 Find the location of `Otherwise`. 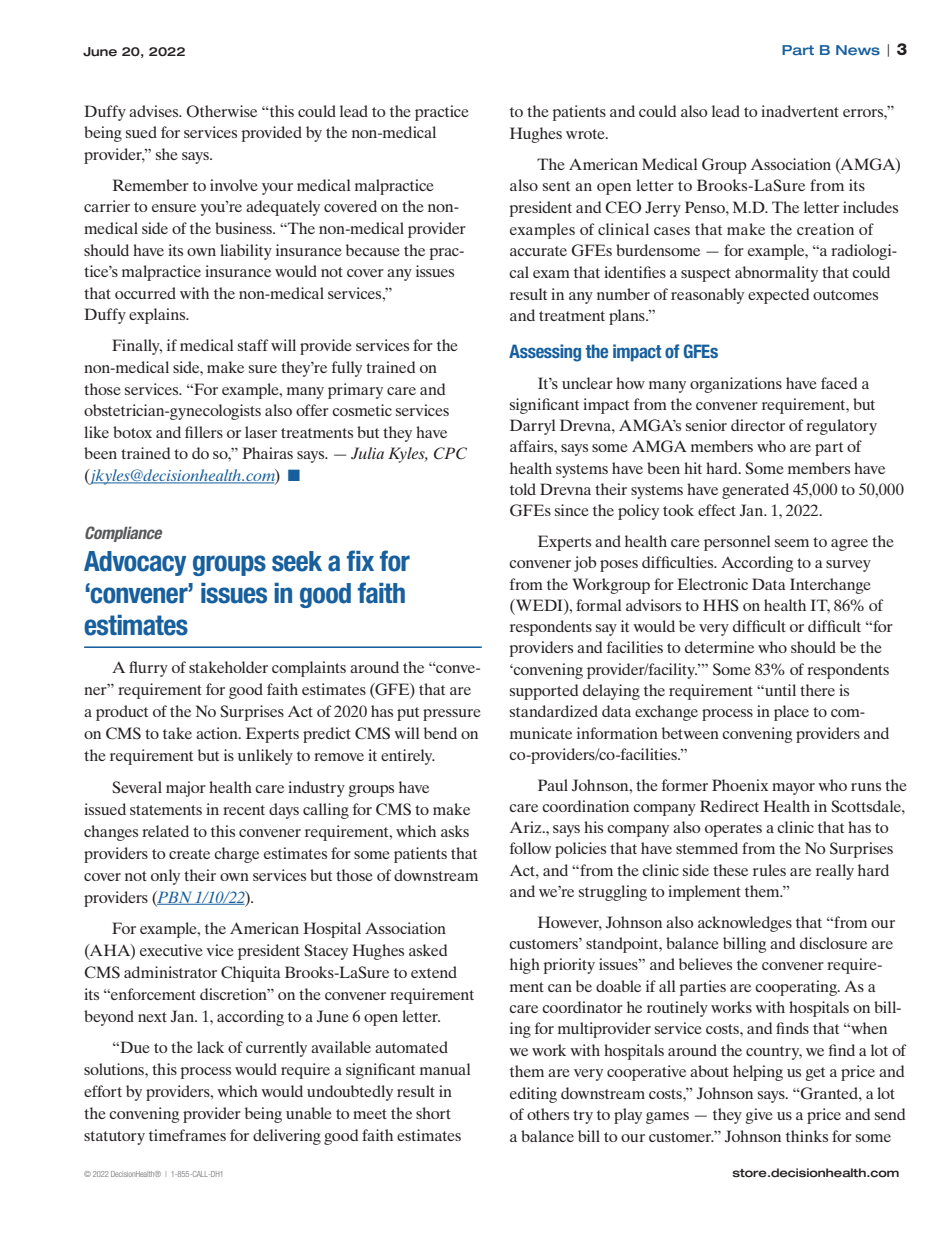

Otherwise is located at coordinates (221, 111).
